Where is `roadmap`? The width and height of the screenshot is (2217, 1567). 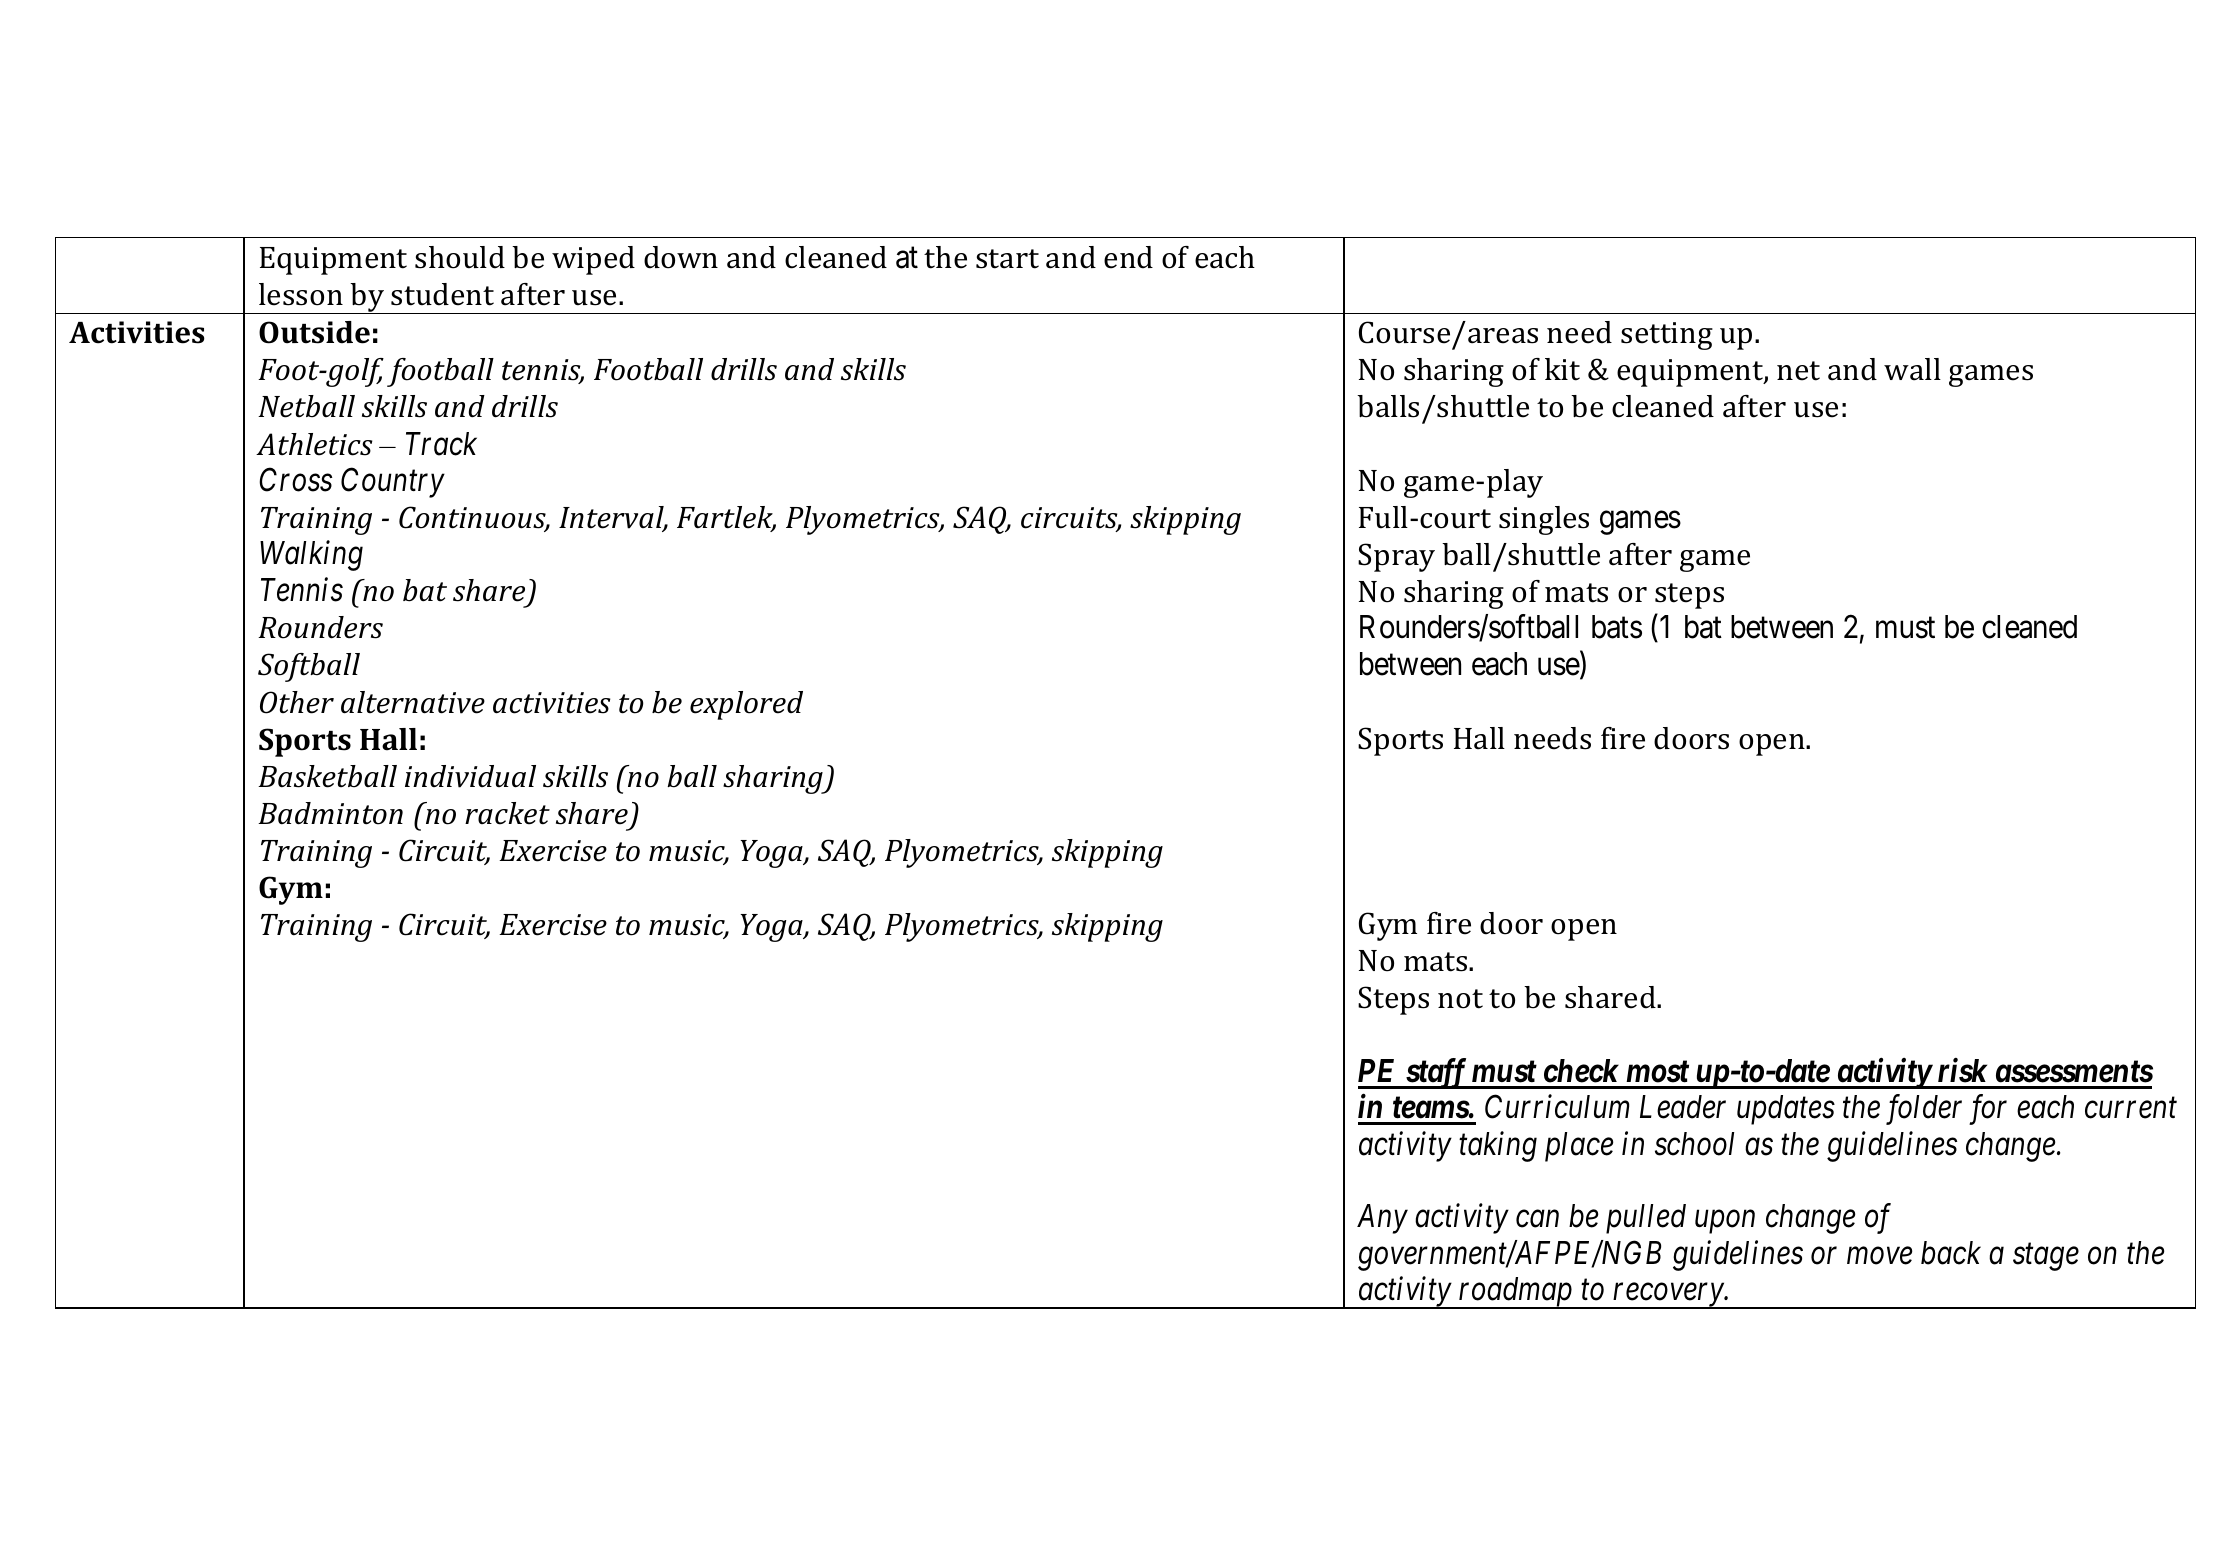
roadmap is located at coordinates (1515, 1293).
